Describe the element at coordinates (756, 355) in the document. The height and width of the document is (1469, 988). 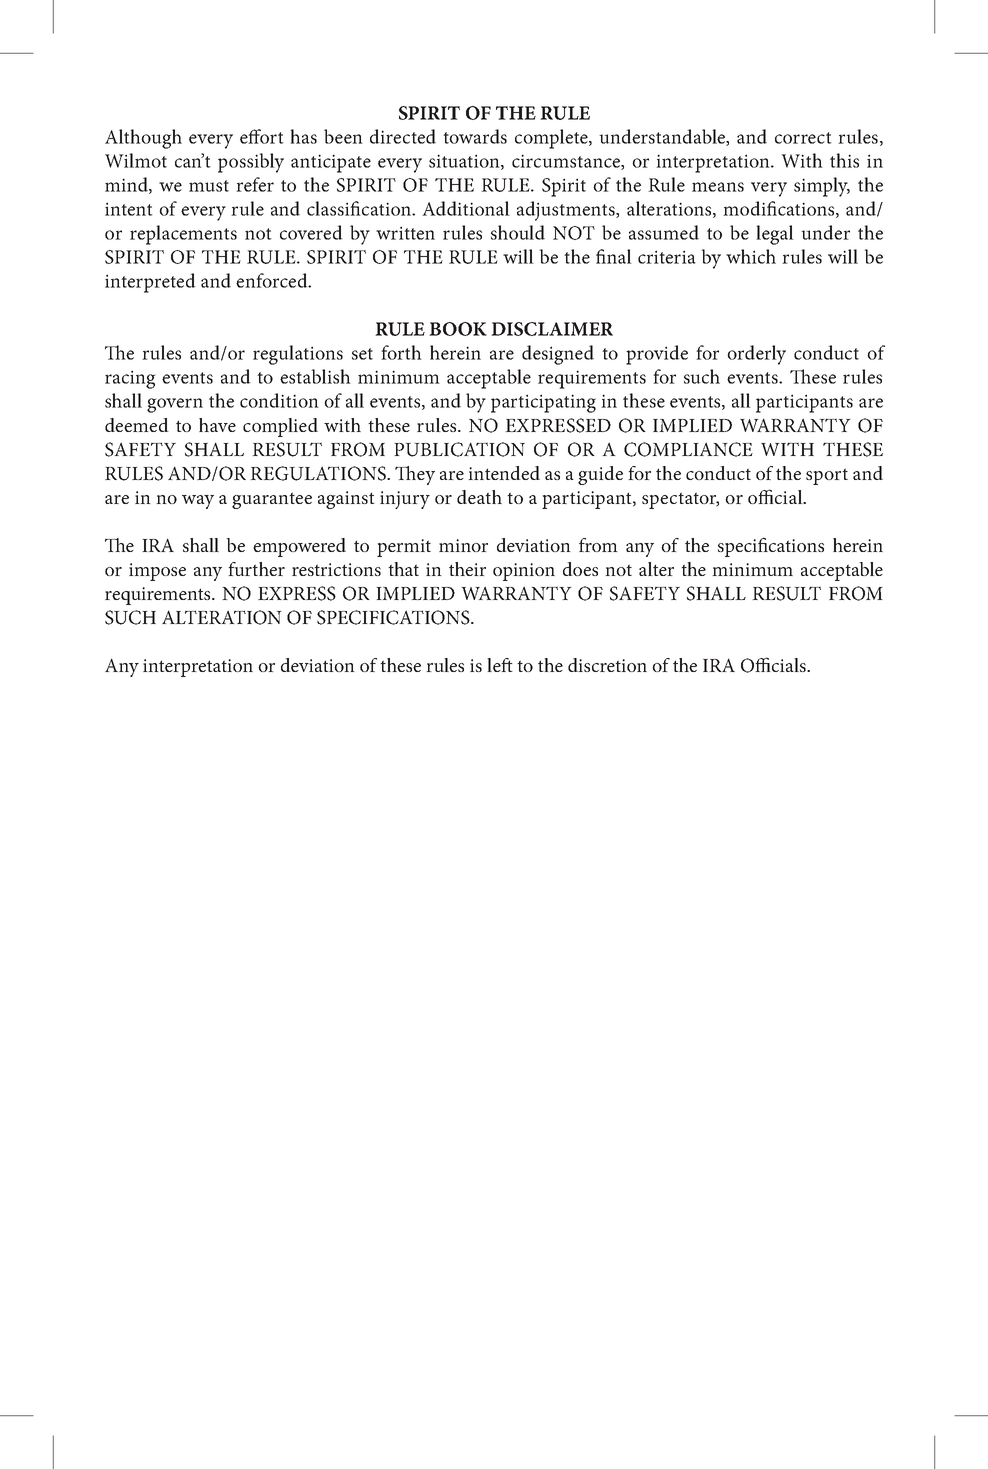
I see `orderly` at that location.
